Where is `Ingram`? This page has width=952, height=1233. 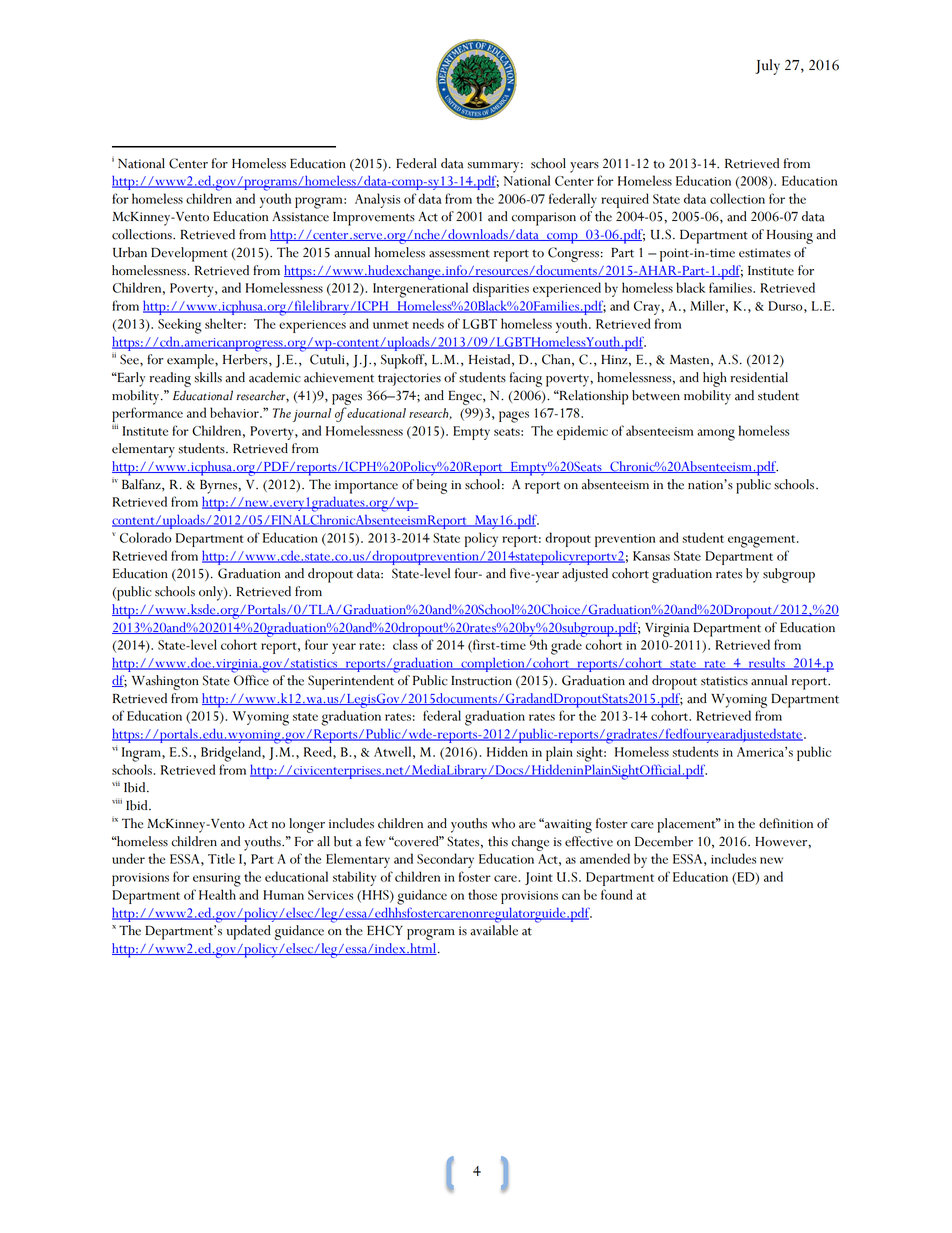
Ingram is located at coordinates (142, 754).
